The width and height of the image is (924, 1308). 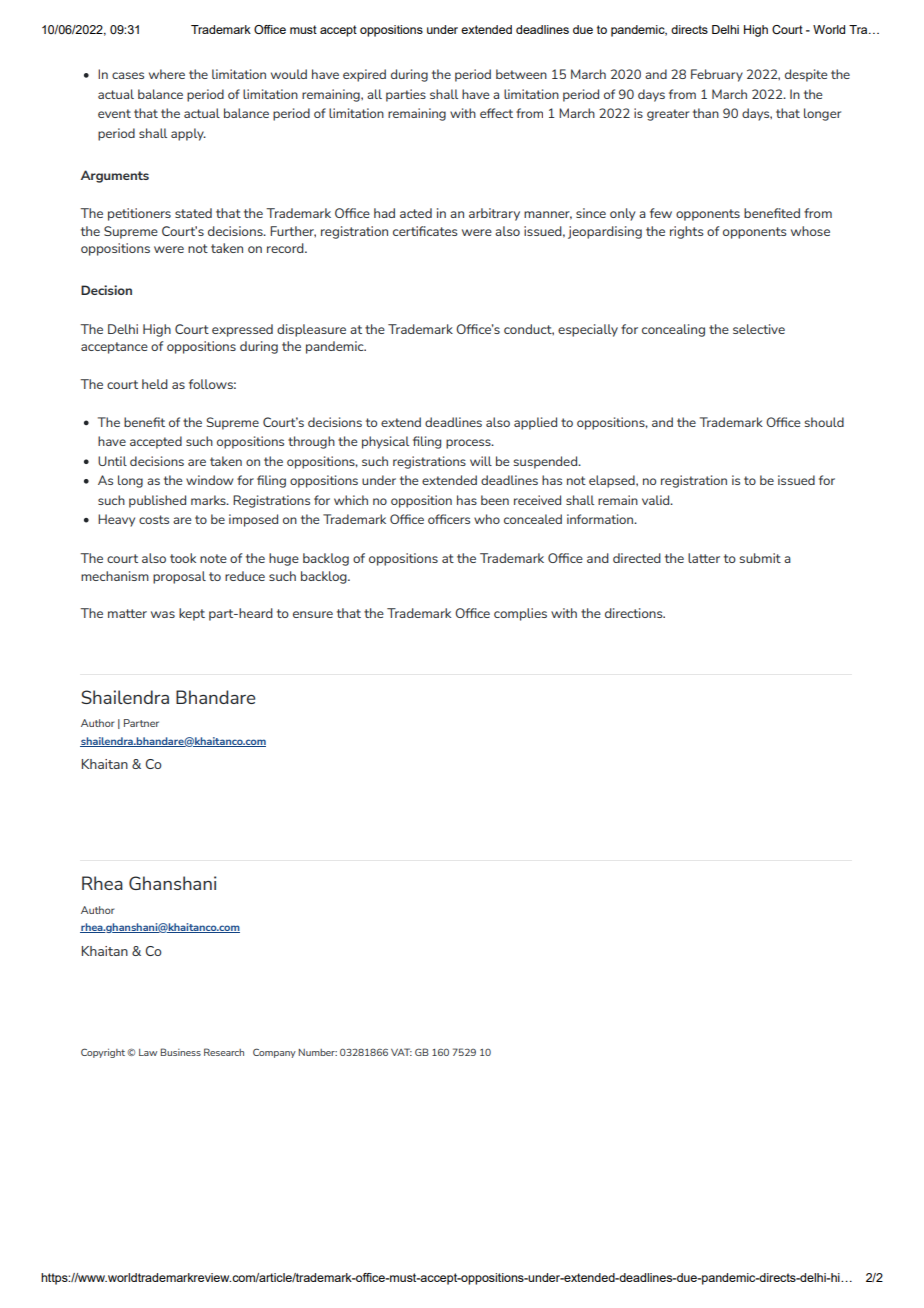 What do you see at coordinates (242, 330) in the image?
I see `expressed` at bounding box center [242, 330].
